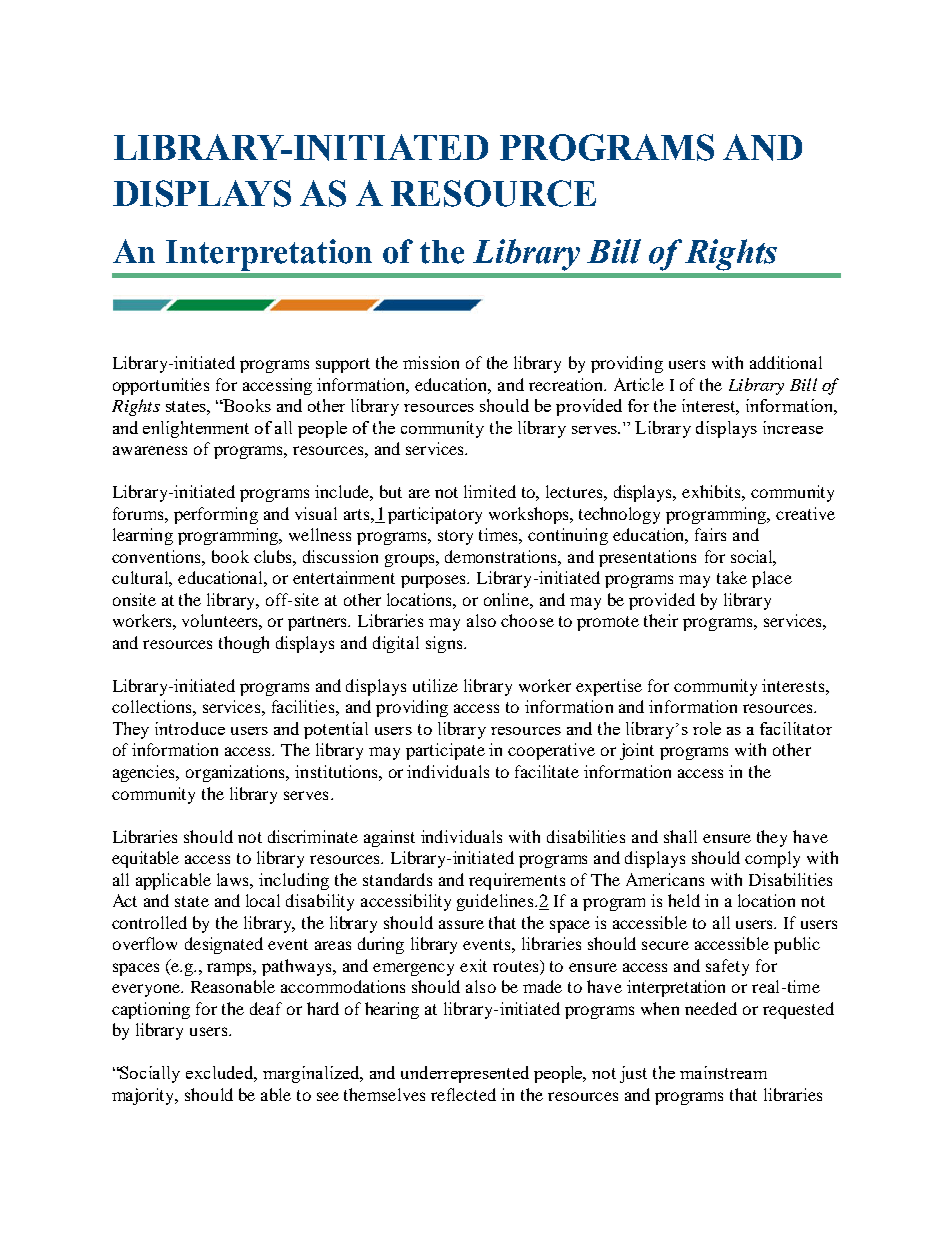 The image size is (952, 1233). Describe the element at coordinates (507, 599) in the screenshot. I see `online` at that location.
